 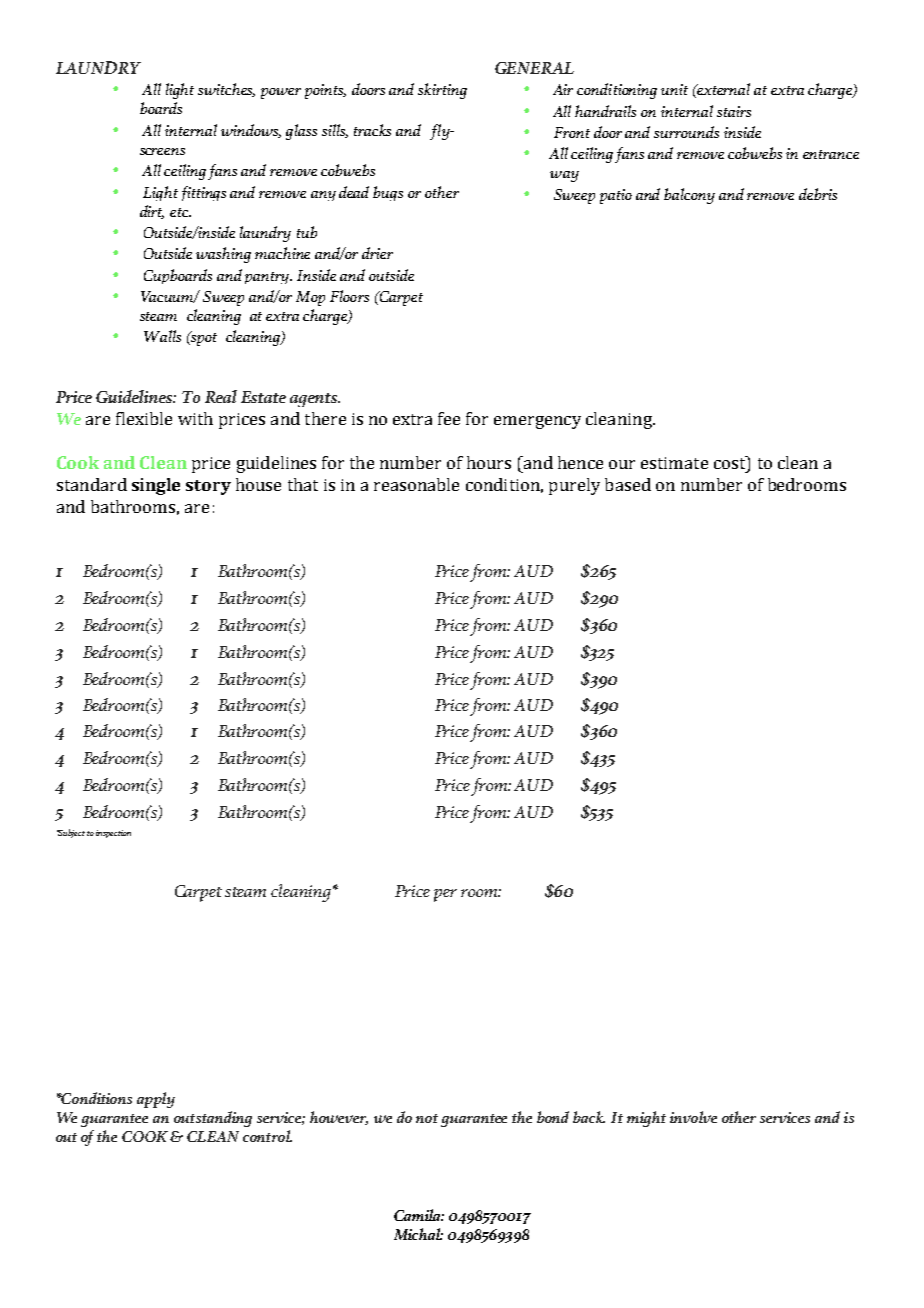 I want to click on agents, so click(x=315, y=400).
